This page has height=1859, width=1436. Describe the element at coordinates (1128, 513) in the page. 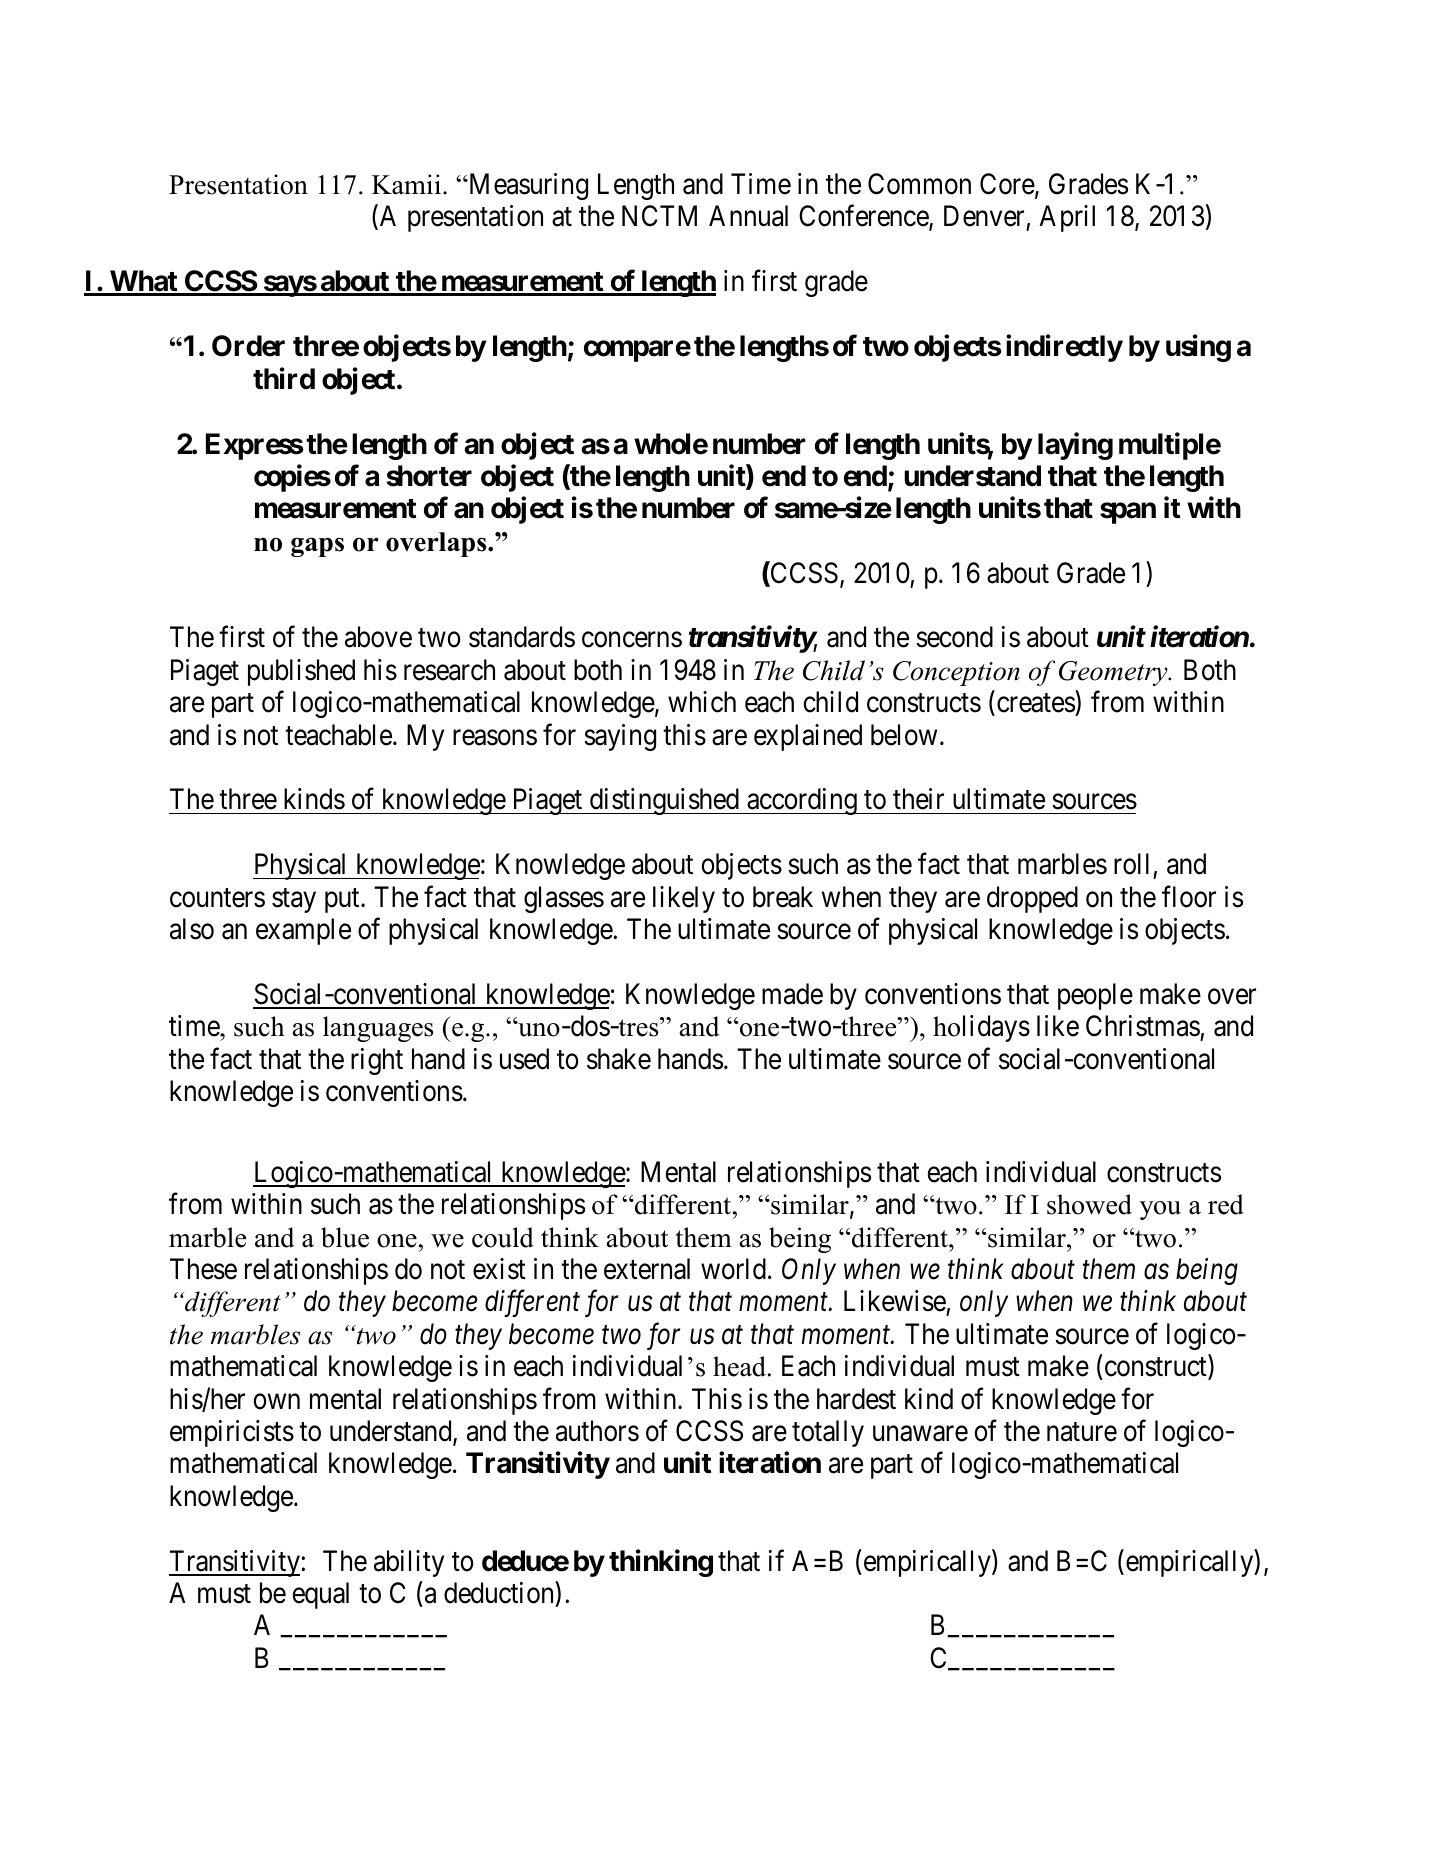

I see `span` at that location.
